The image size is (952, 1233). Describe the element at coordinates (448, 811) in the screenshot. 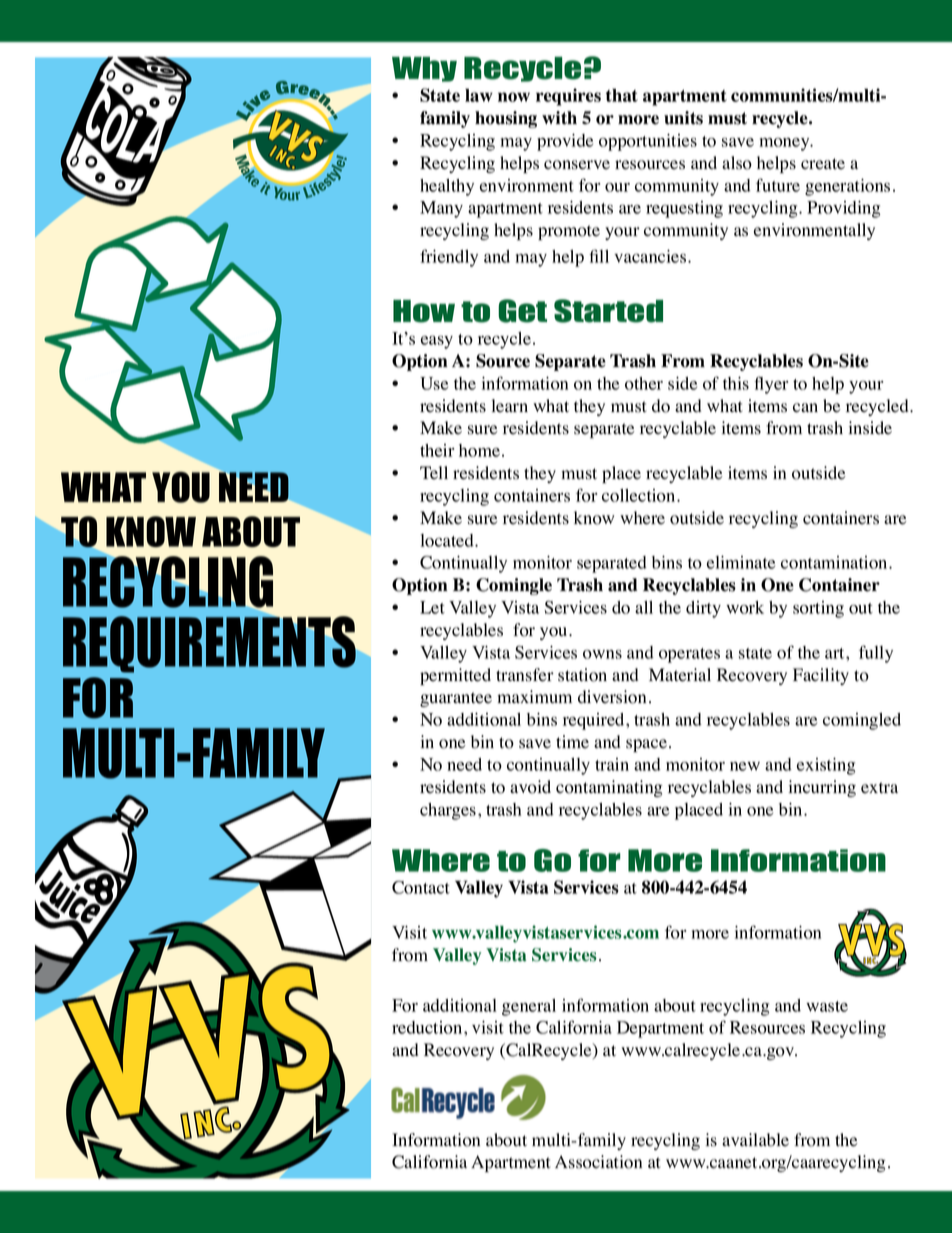

I see `charges` at that location.
